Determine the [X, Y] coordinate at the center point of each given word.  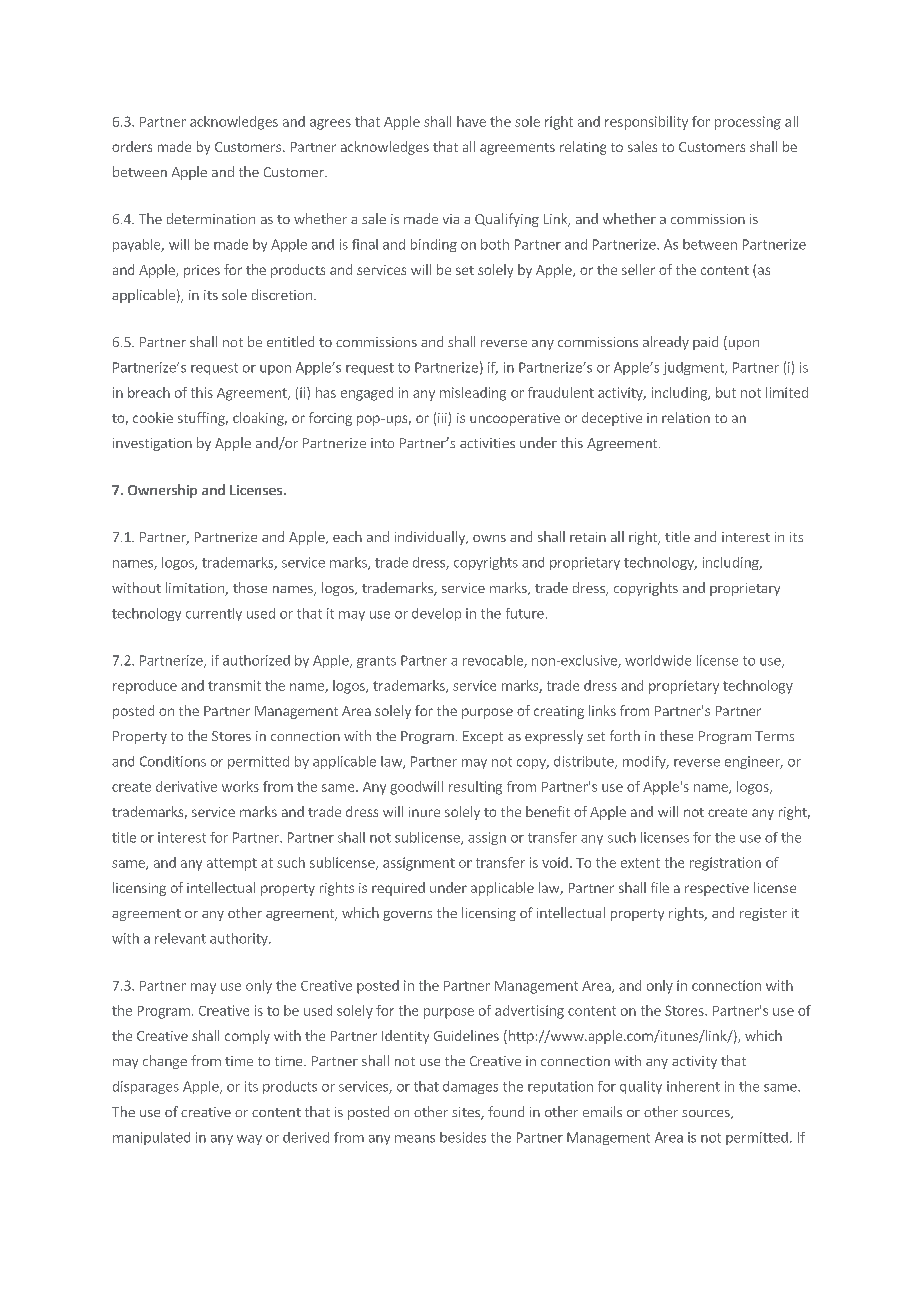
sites [467, 1113]
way [249, 1140]
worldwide [658, 660]
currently [214, 614]
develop [436, 614]
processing [748, 123]
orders [132, 146]
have [471, 121]
